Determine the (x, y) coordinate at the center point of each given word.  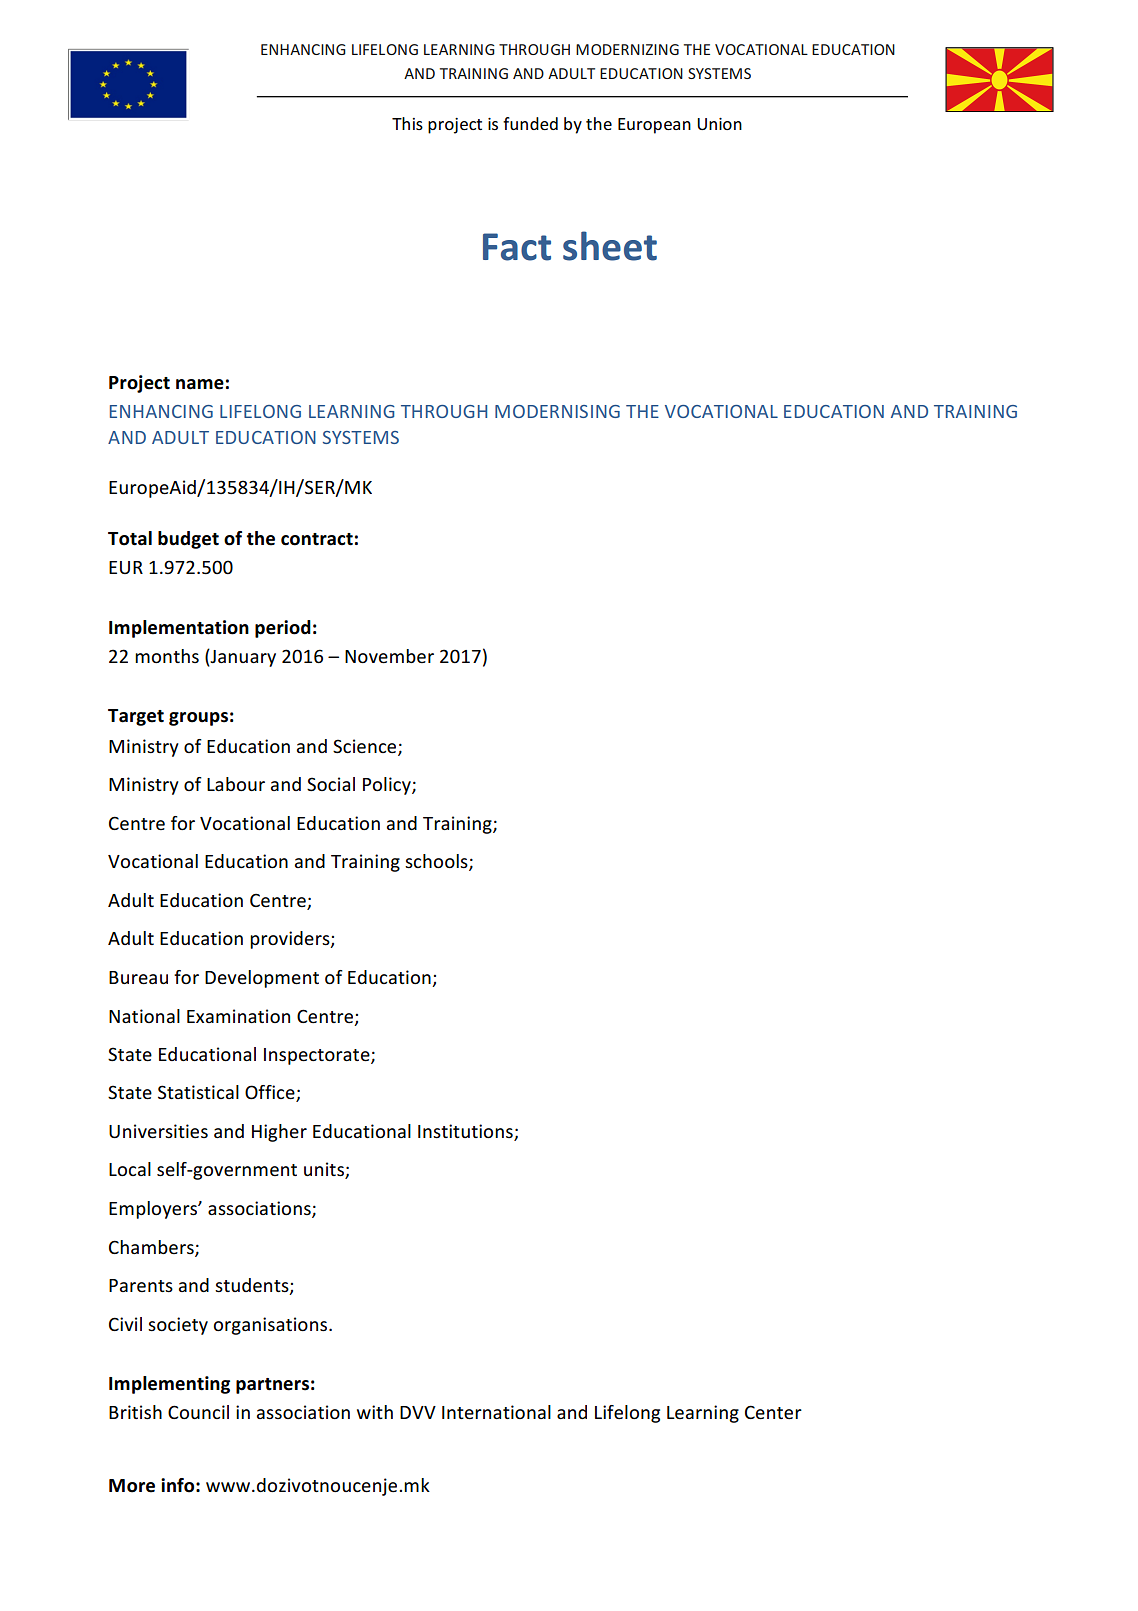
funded (530, 123)
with (375, 1412)
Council (198, 1412)
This (407, 123)
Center (773, 1412)
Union (719, 124)
